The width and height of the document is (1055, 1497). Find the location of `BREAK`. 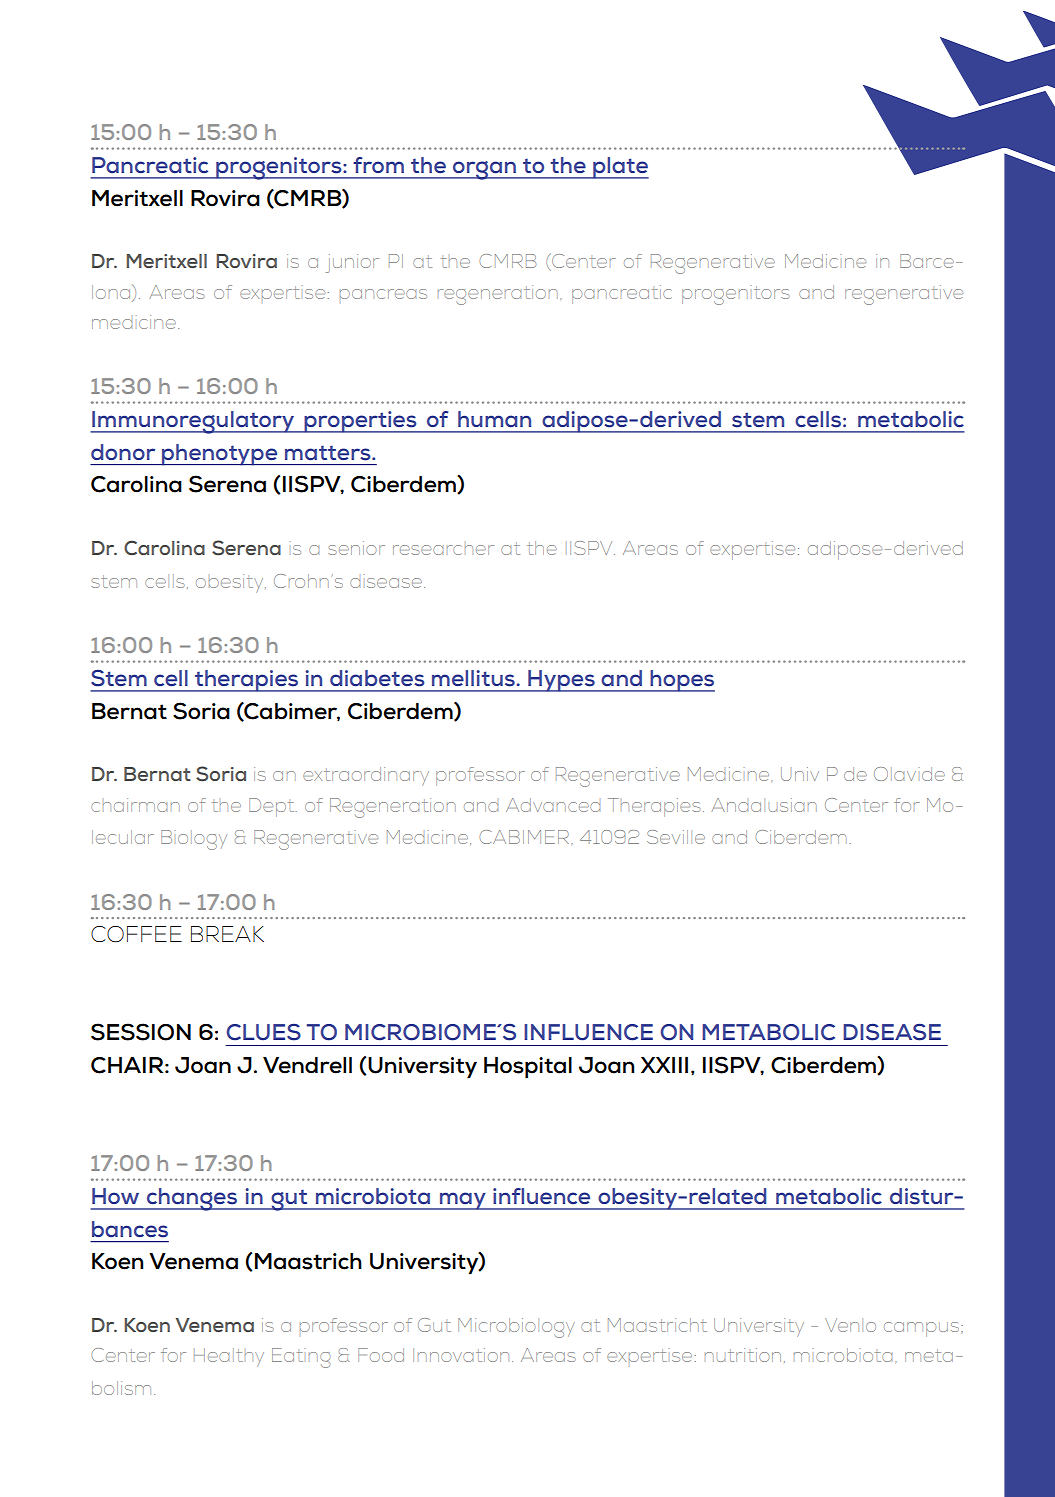

BREAK is located at coordinates (227, 934).
